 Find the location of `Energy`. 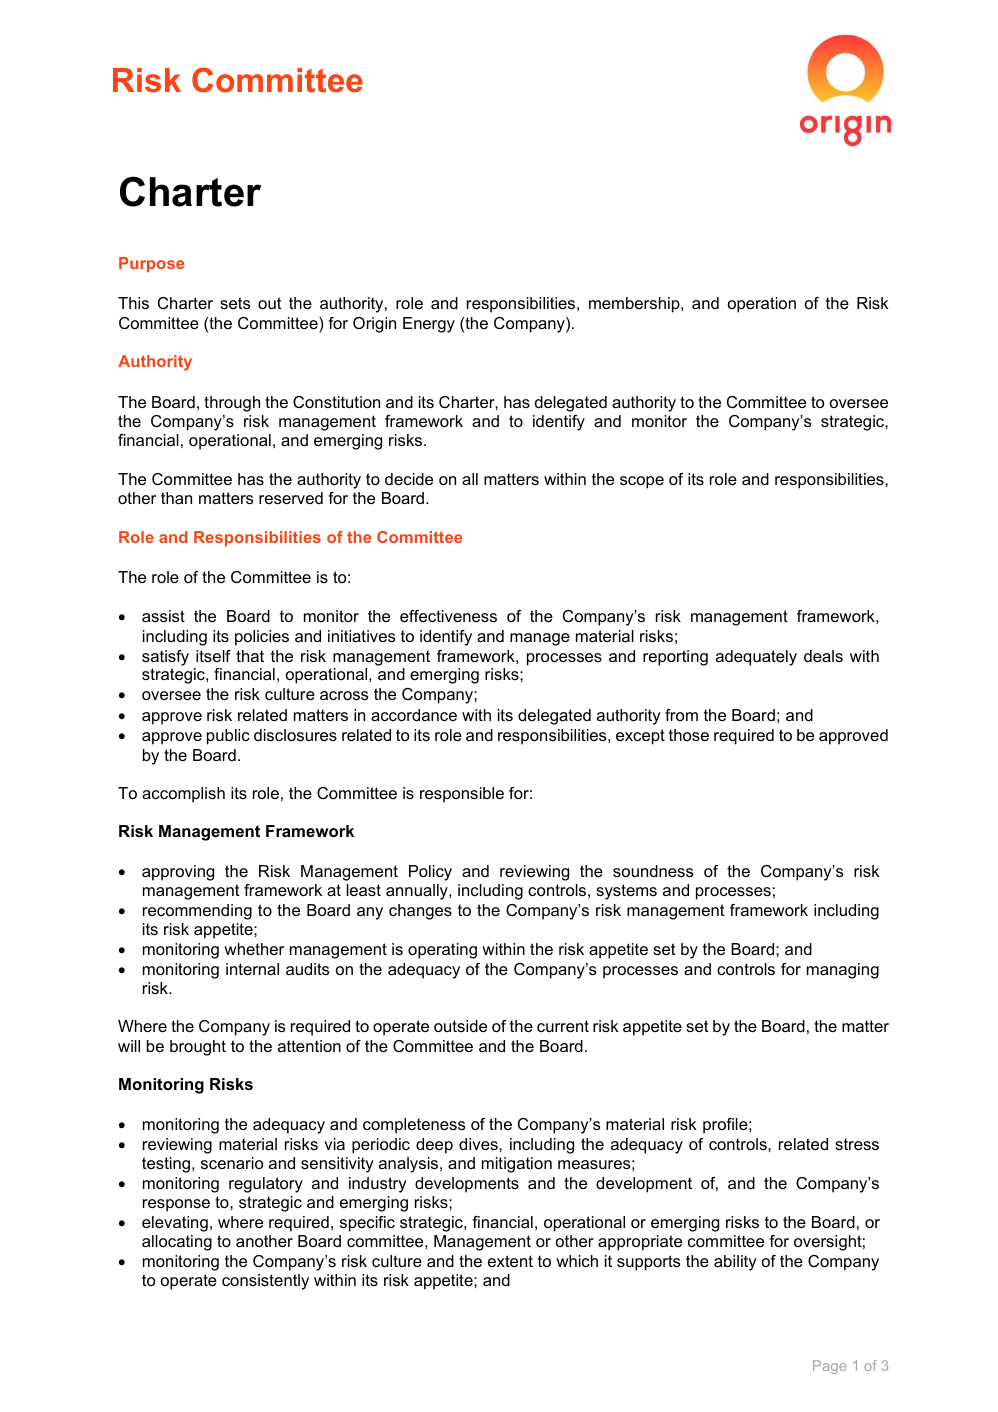

Energy is located at coordinates (429, 325).
